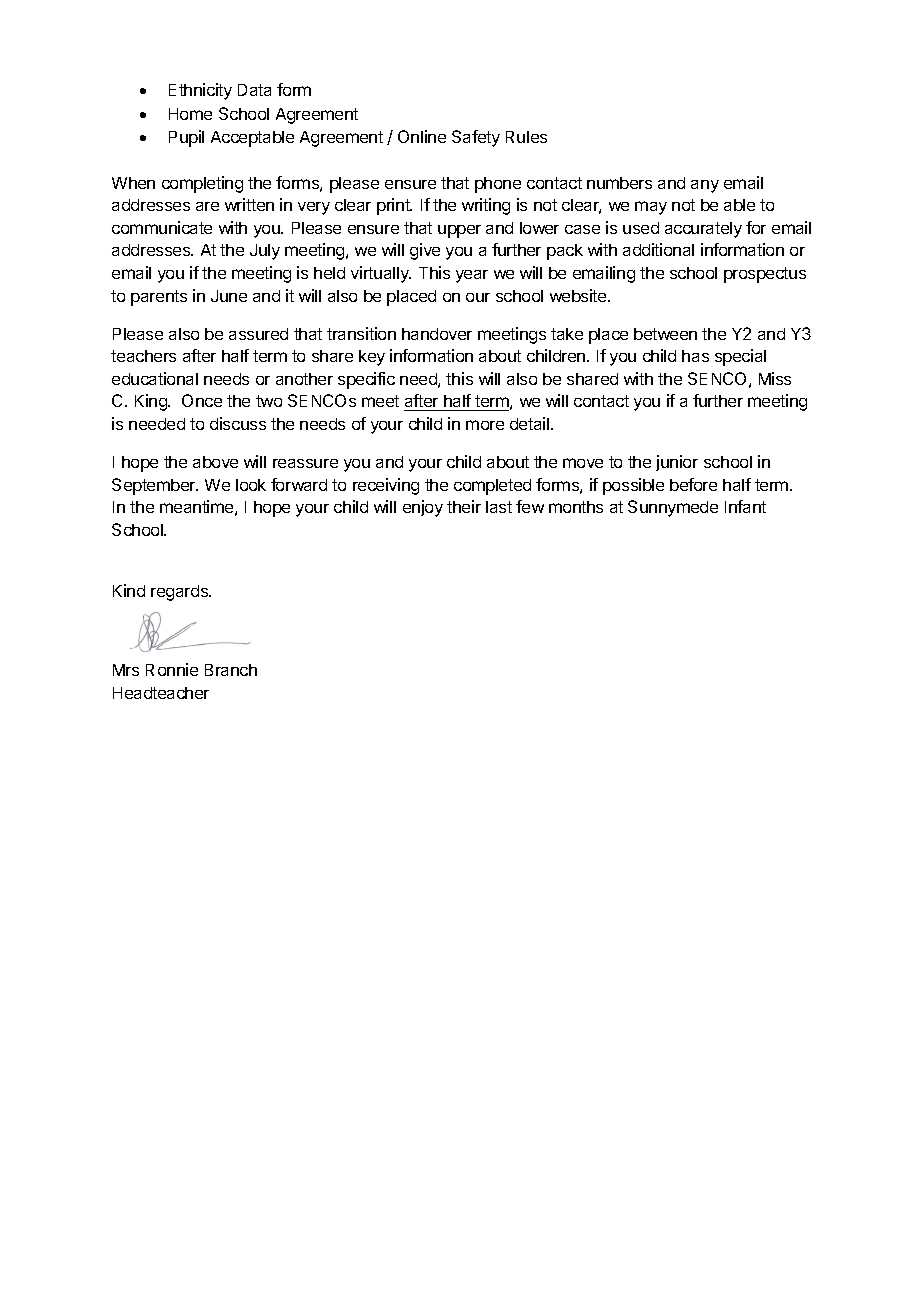 This document has width=924, height=1308. What do you see at coordinates (155, 486) in the document?
I see `September` at bounding box center [155, 486].
